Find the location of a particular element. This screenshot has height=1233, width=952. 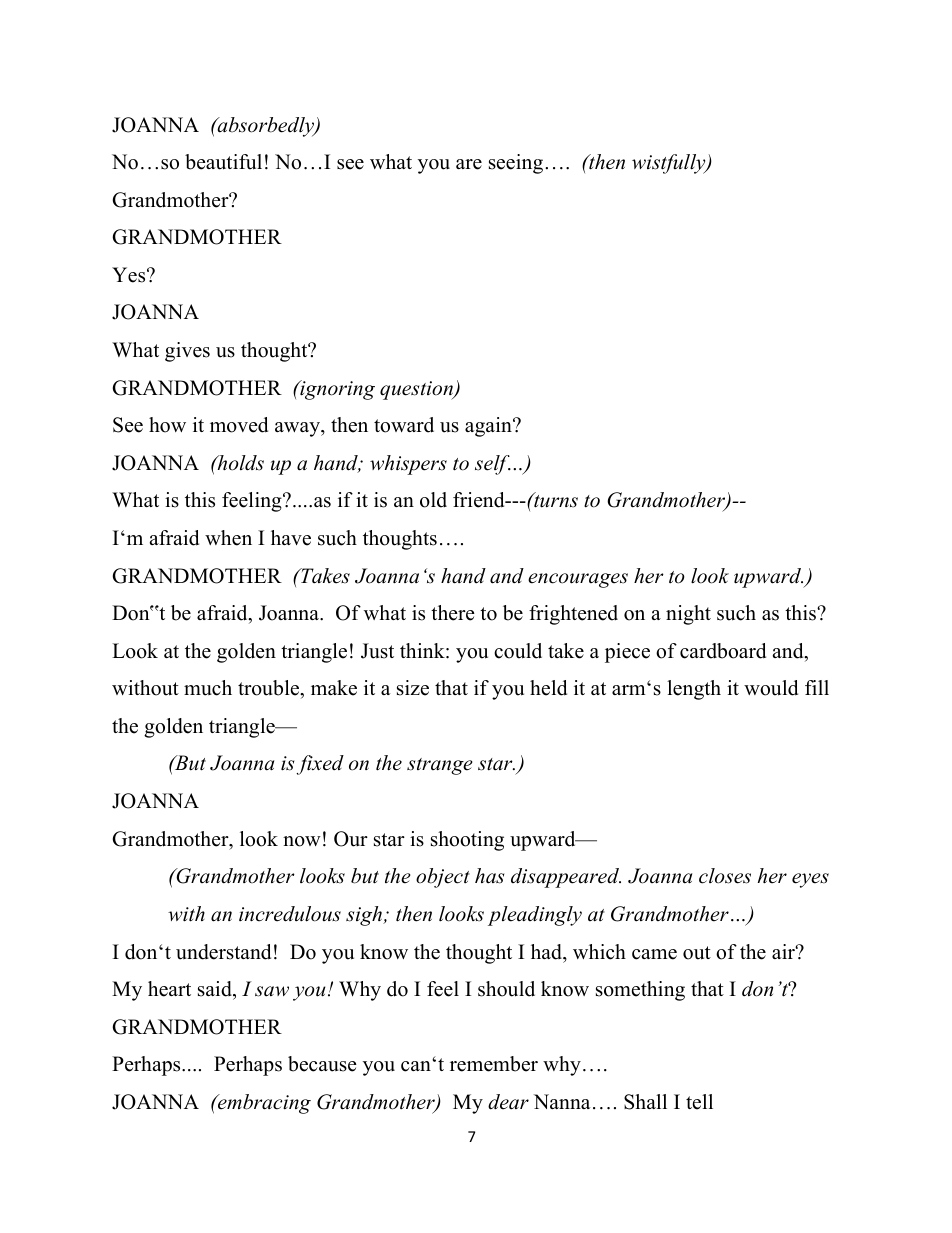

could is located at coordinates (518, 651).
